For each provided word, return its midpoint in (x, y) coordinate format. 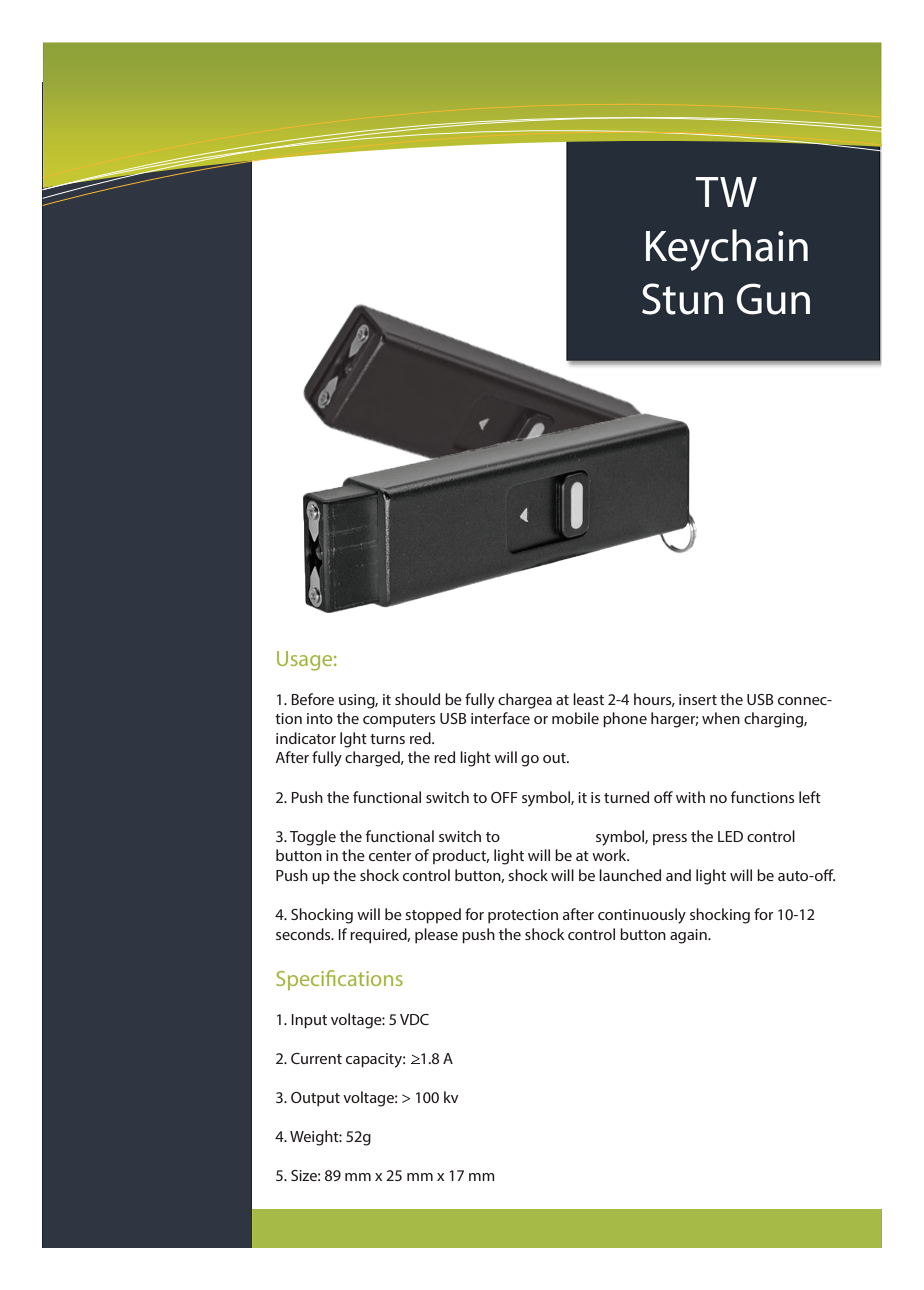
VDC (414, 1019)
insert (698, 699)
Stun (682, 299)
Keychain (727, 250)
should (417, 699)
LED (730, 836)
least (588, 699)
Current (316, 1058)
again (689, 936)
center (390, 856)
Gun (773, 299)
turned (626, 797)
